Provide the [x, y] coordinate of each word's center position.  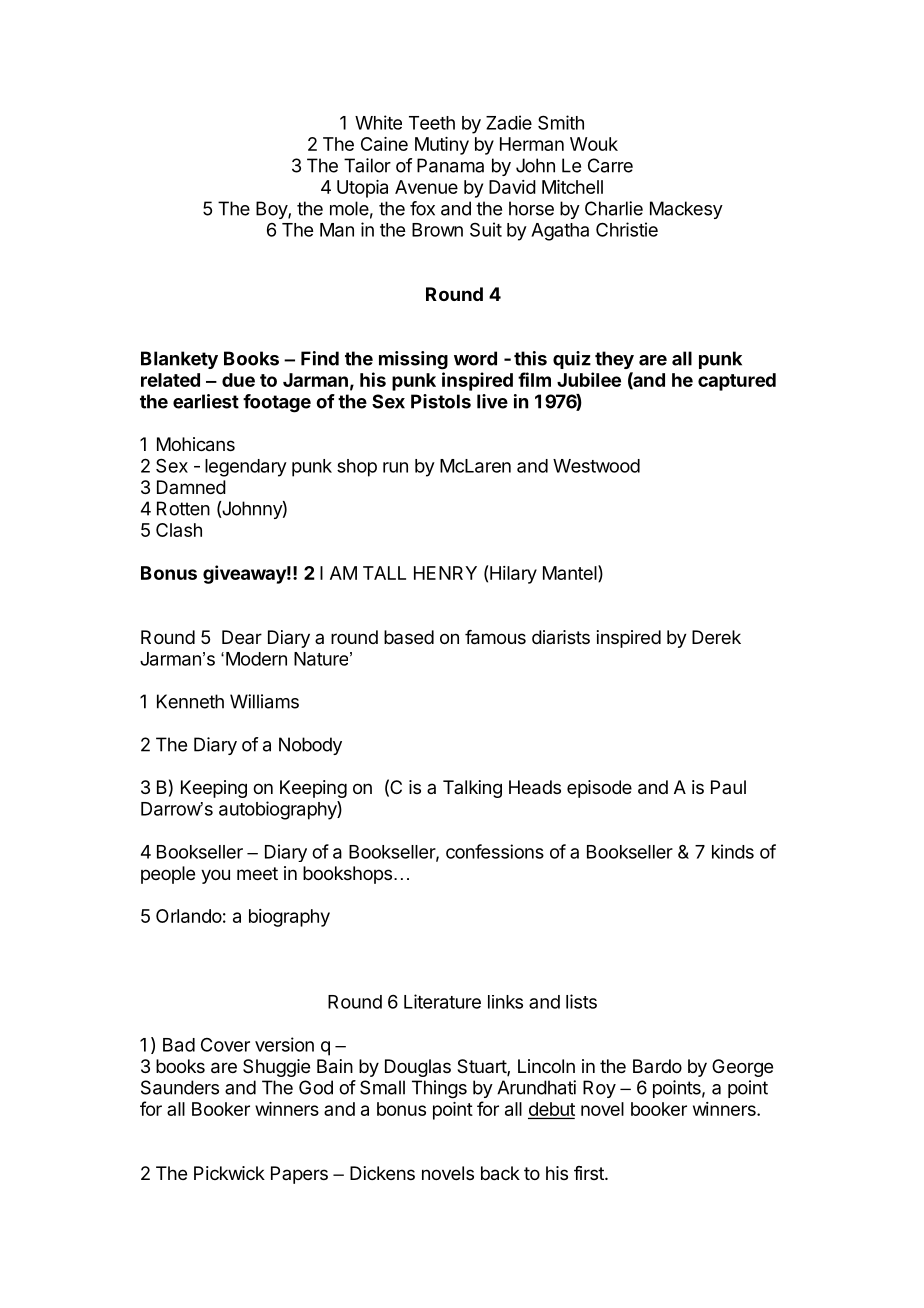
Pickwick [229, 1173]
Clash [179, 530]
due [238, 380]
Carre [610, 165]
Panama [450, 165]
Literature [442, 1001]
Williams [264, 701]
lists [581, 1001]
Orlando [189, 916]
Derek [716, 637]
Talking [472, 789]
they [614, 360]
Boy [272, 210]
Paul [728, 787]
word [475, 358]
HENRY [445, 573]
